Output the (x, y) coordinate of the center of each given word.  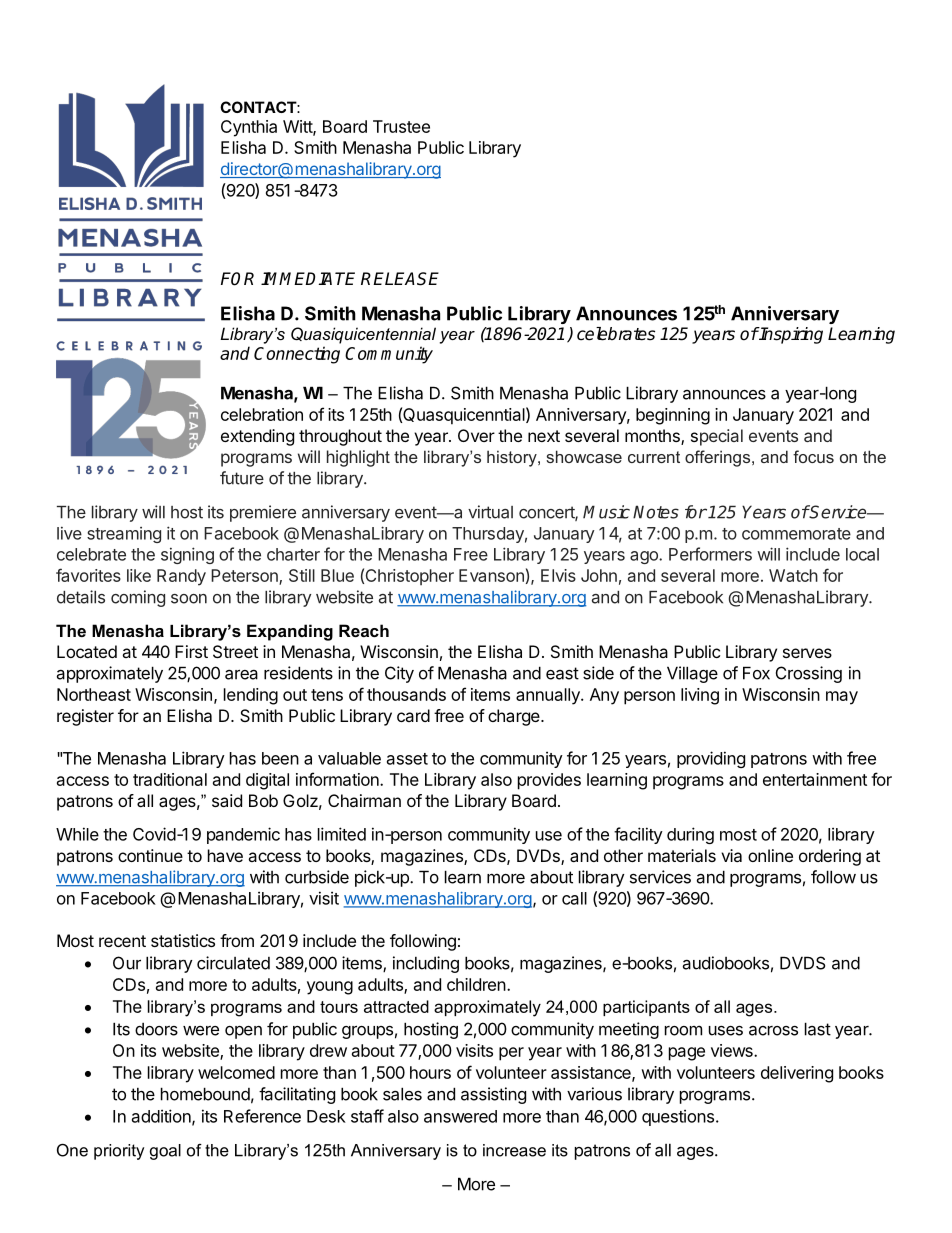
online (770, 855)
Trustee (401, 126)
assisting (493, 1095)
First (191, 651)
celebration (262, 414)
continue (150, 855)
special (717, 437)
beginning (673, 416)
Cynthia (249, 128)
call (574, 898)
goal (165, 1152)
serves (807, 653)
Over (476, 435)
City (399, 674)
